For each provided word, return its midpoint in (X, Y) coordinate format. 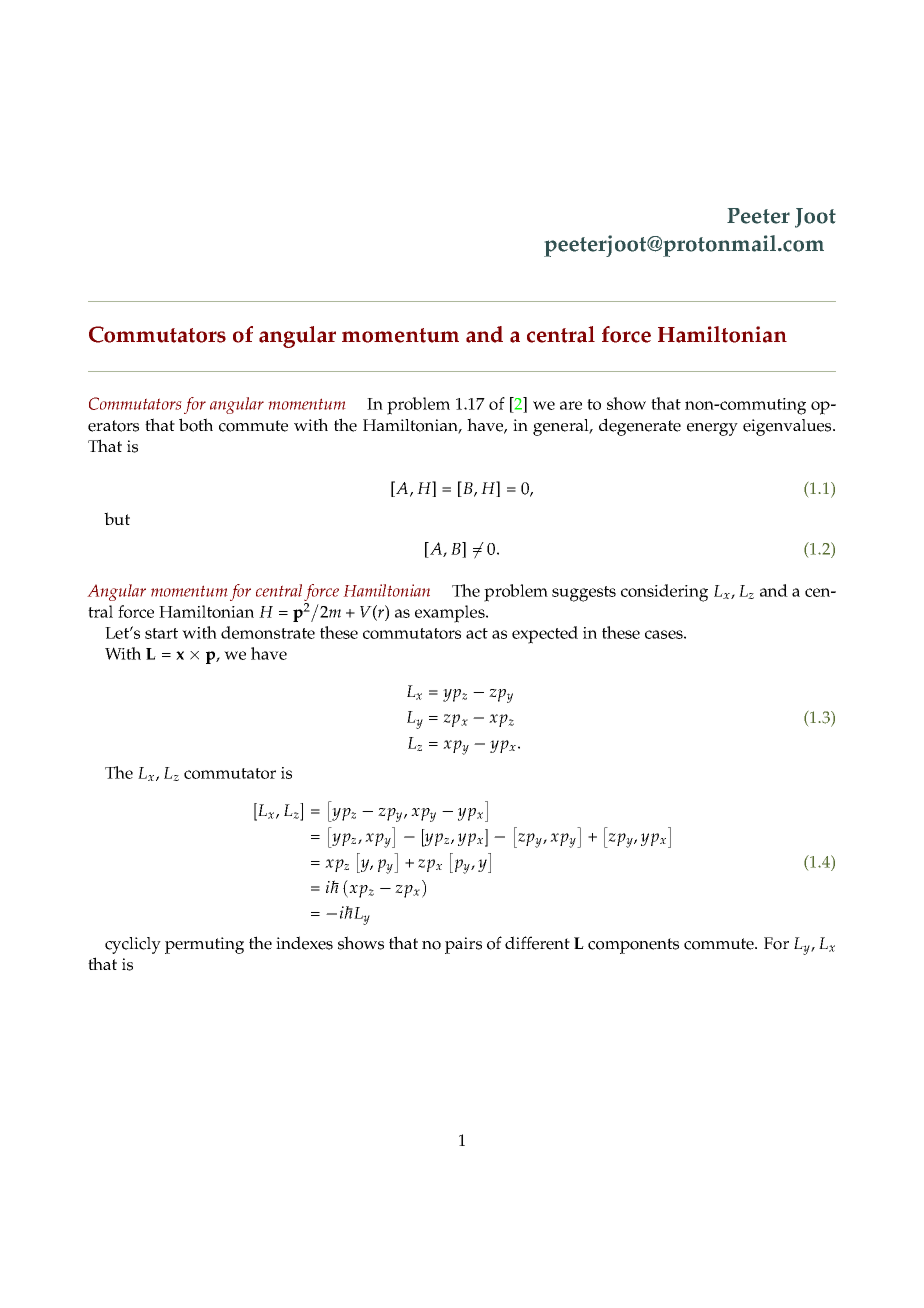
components (633, 946)
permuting (204, 945)
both (196, 425)
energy (712, 429)
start (161, 633)
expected (545, 635)
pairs (463, 945)
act (477, 633)
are (571, 405)
